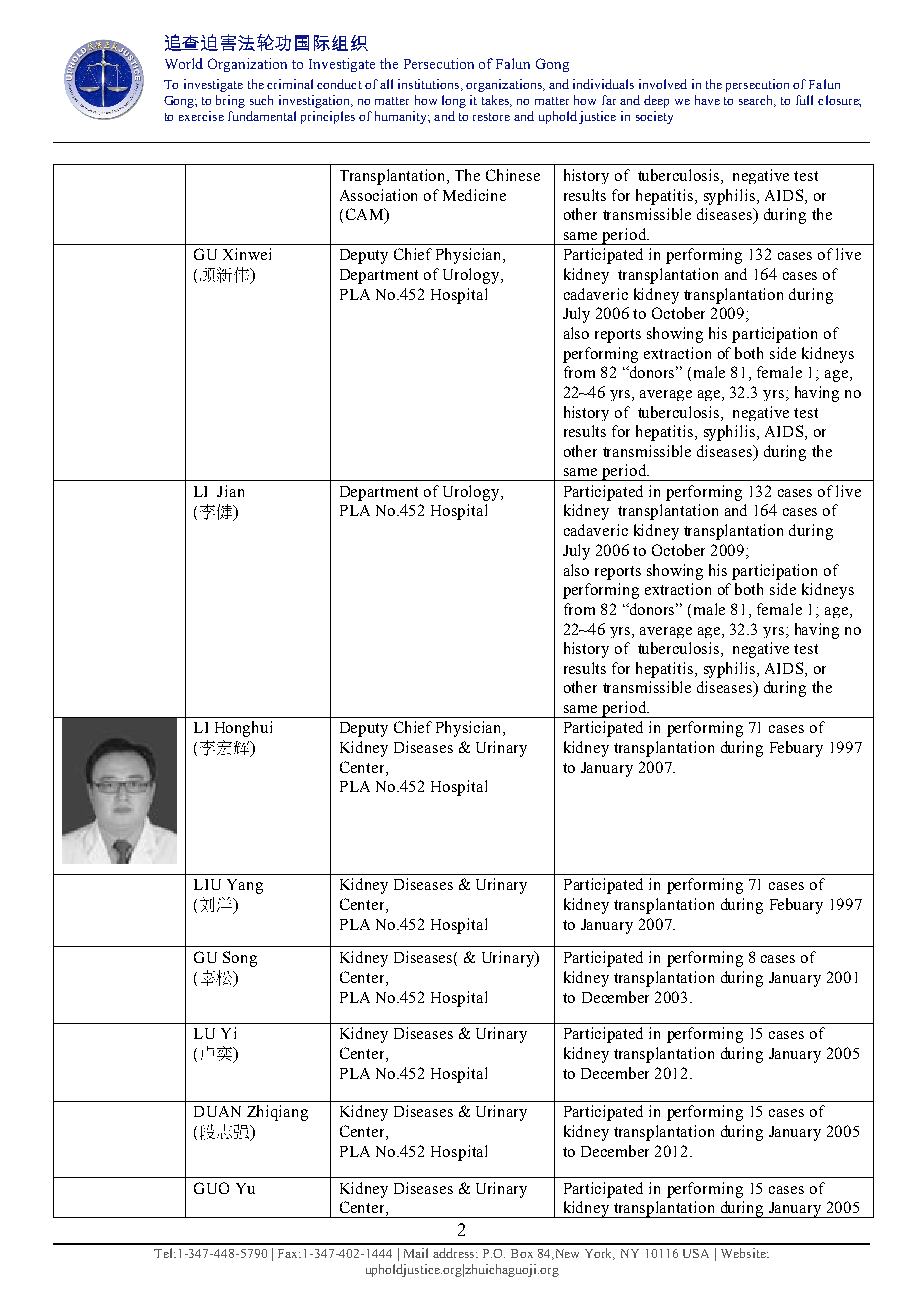 The image size is (924, 1308). I want to click on Box, so click(522, 1253).
